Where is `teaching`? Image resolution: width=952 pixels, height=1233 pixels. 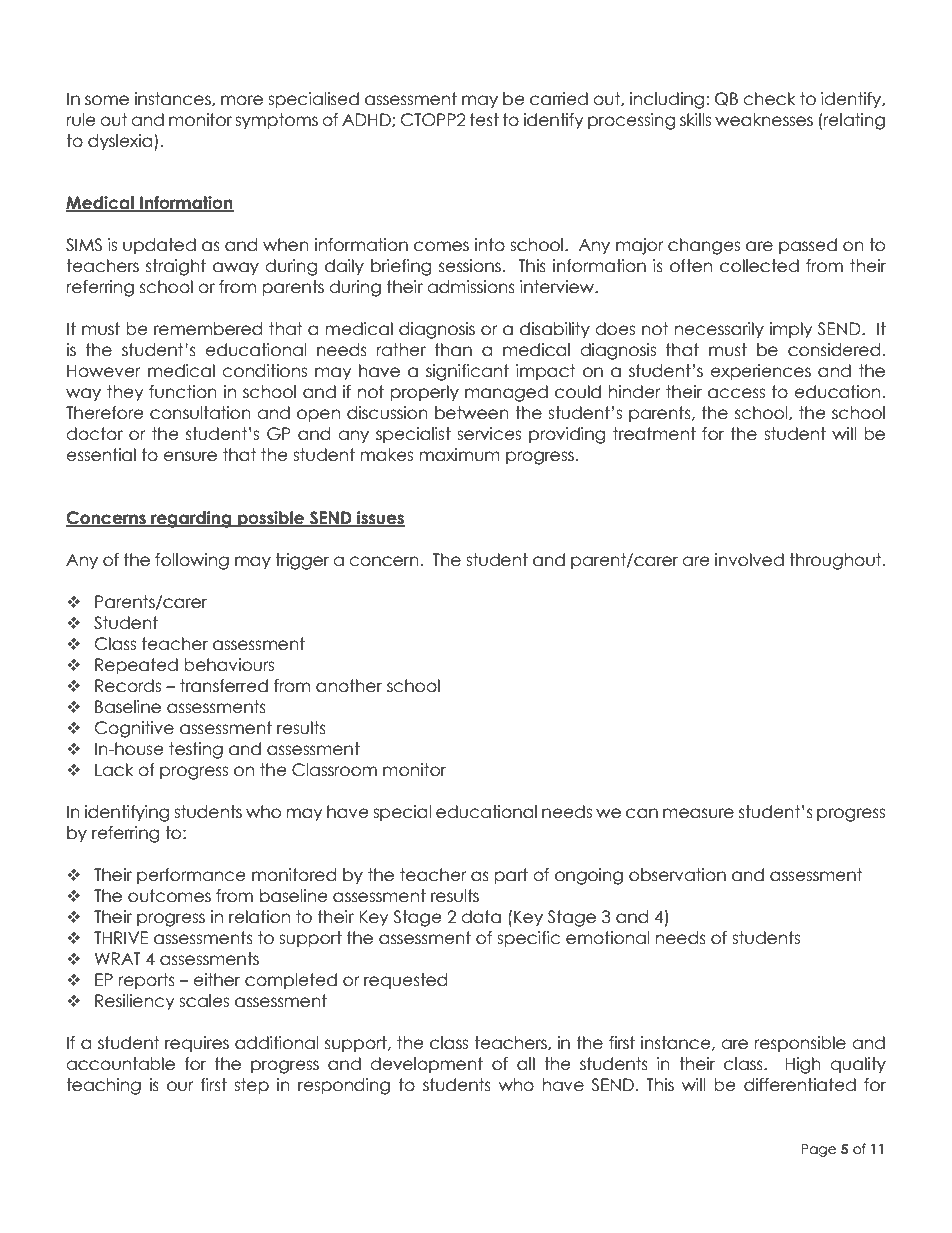
teaching is located at coordinates (103, 1086).
